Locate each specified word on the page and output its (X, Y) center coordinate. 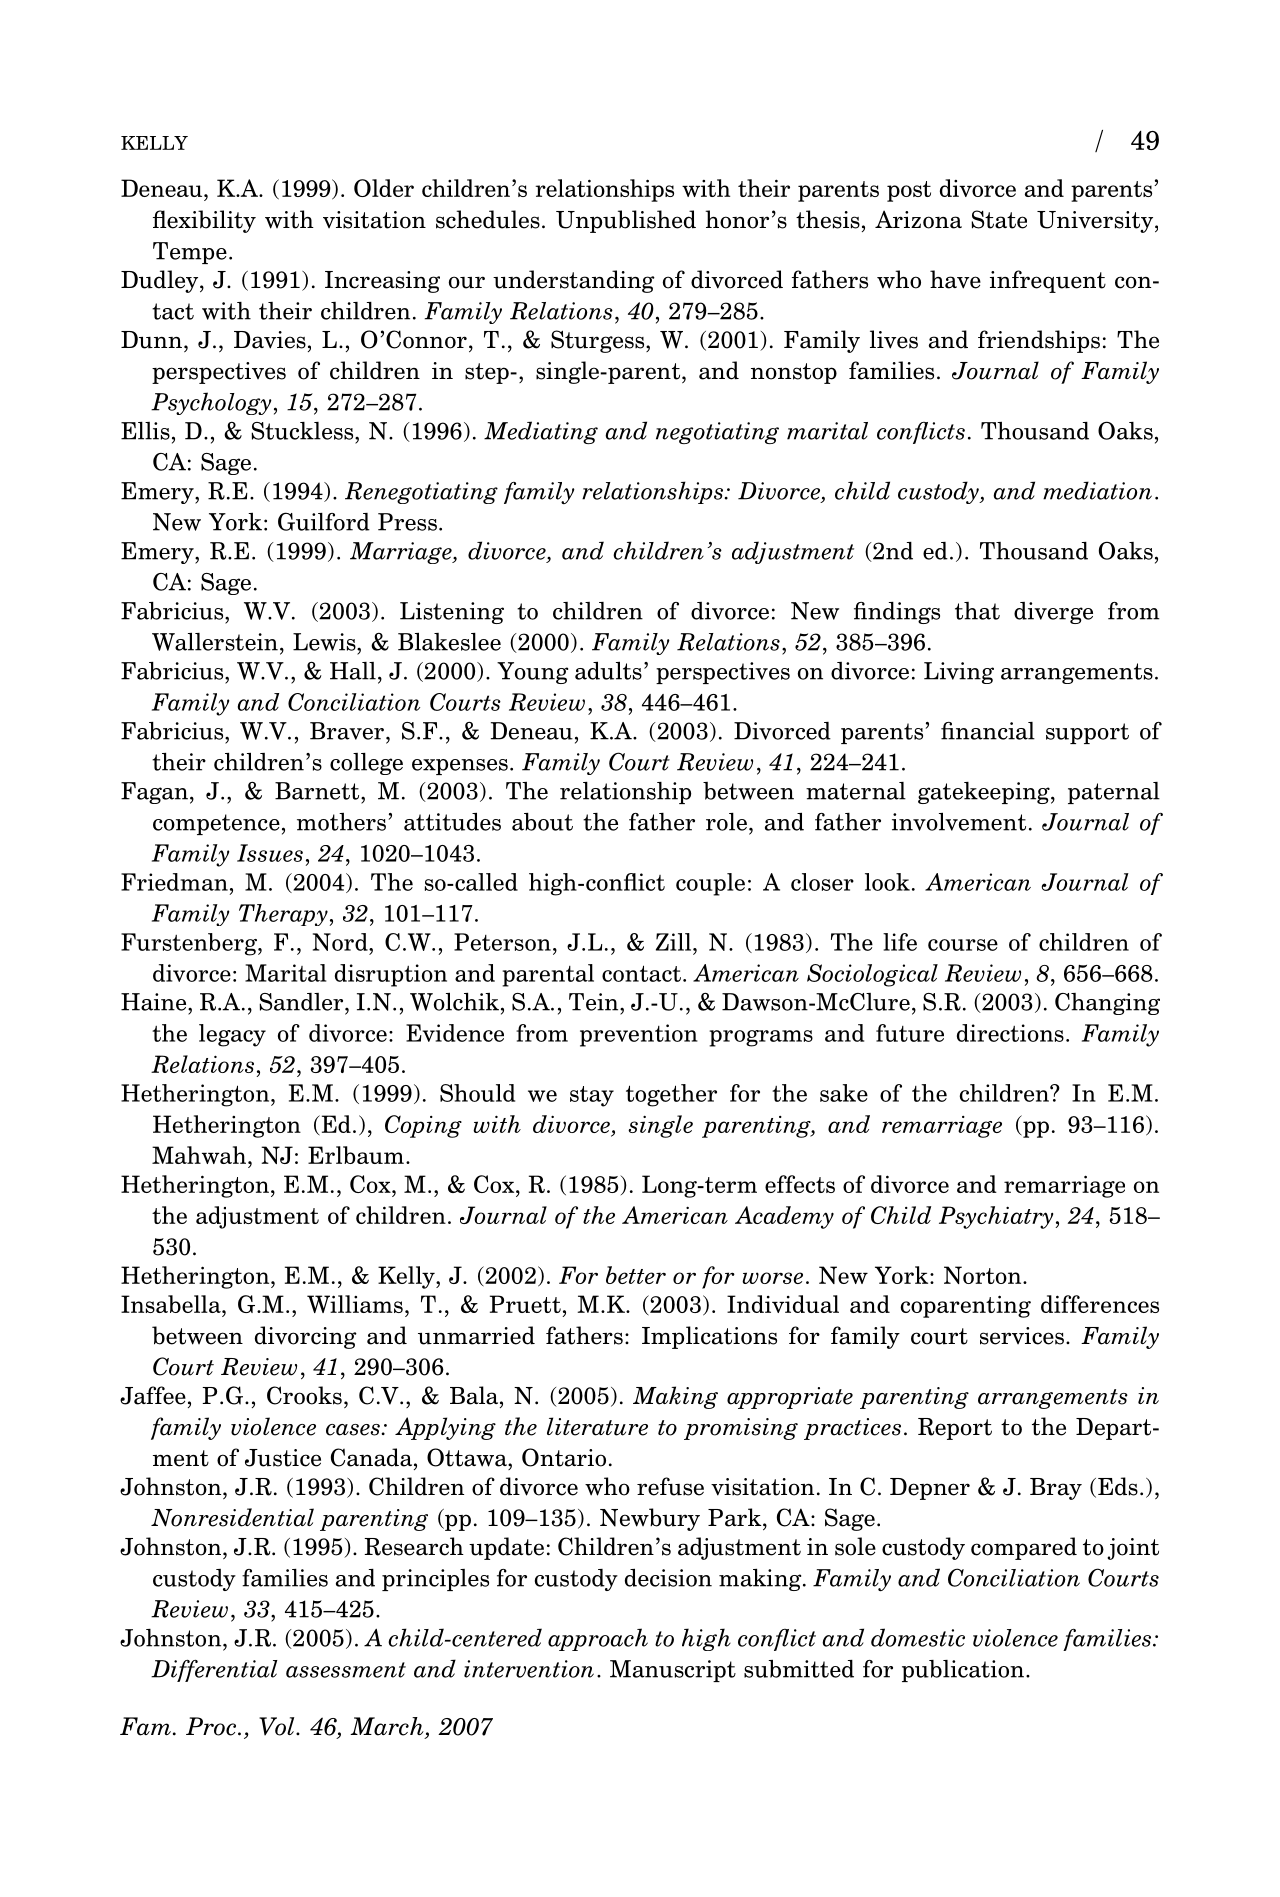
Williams (355, 1304)
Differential (214, 1671)
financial (988, 731)
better (636, 1275)
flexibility (204, 221)
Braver (347, 731)
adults (608, 670)
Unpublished (626, 221)
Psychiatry (996, 1217)
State (999, 219)
